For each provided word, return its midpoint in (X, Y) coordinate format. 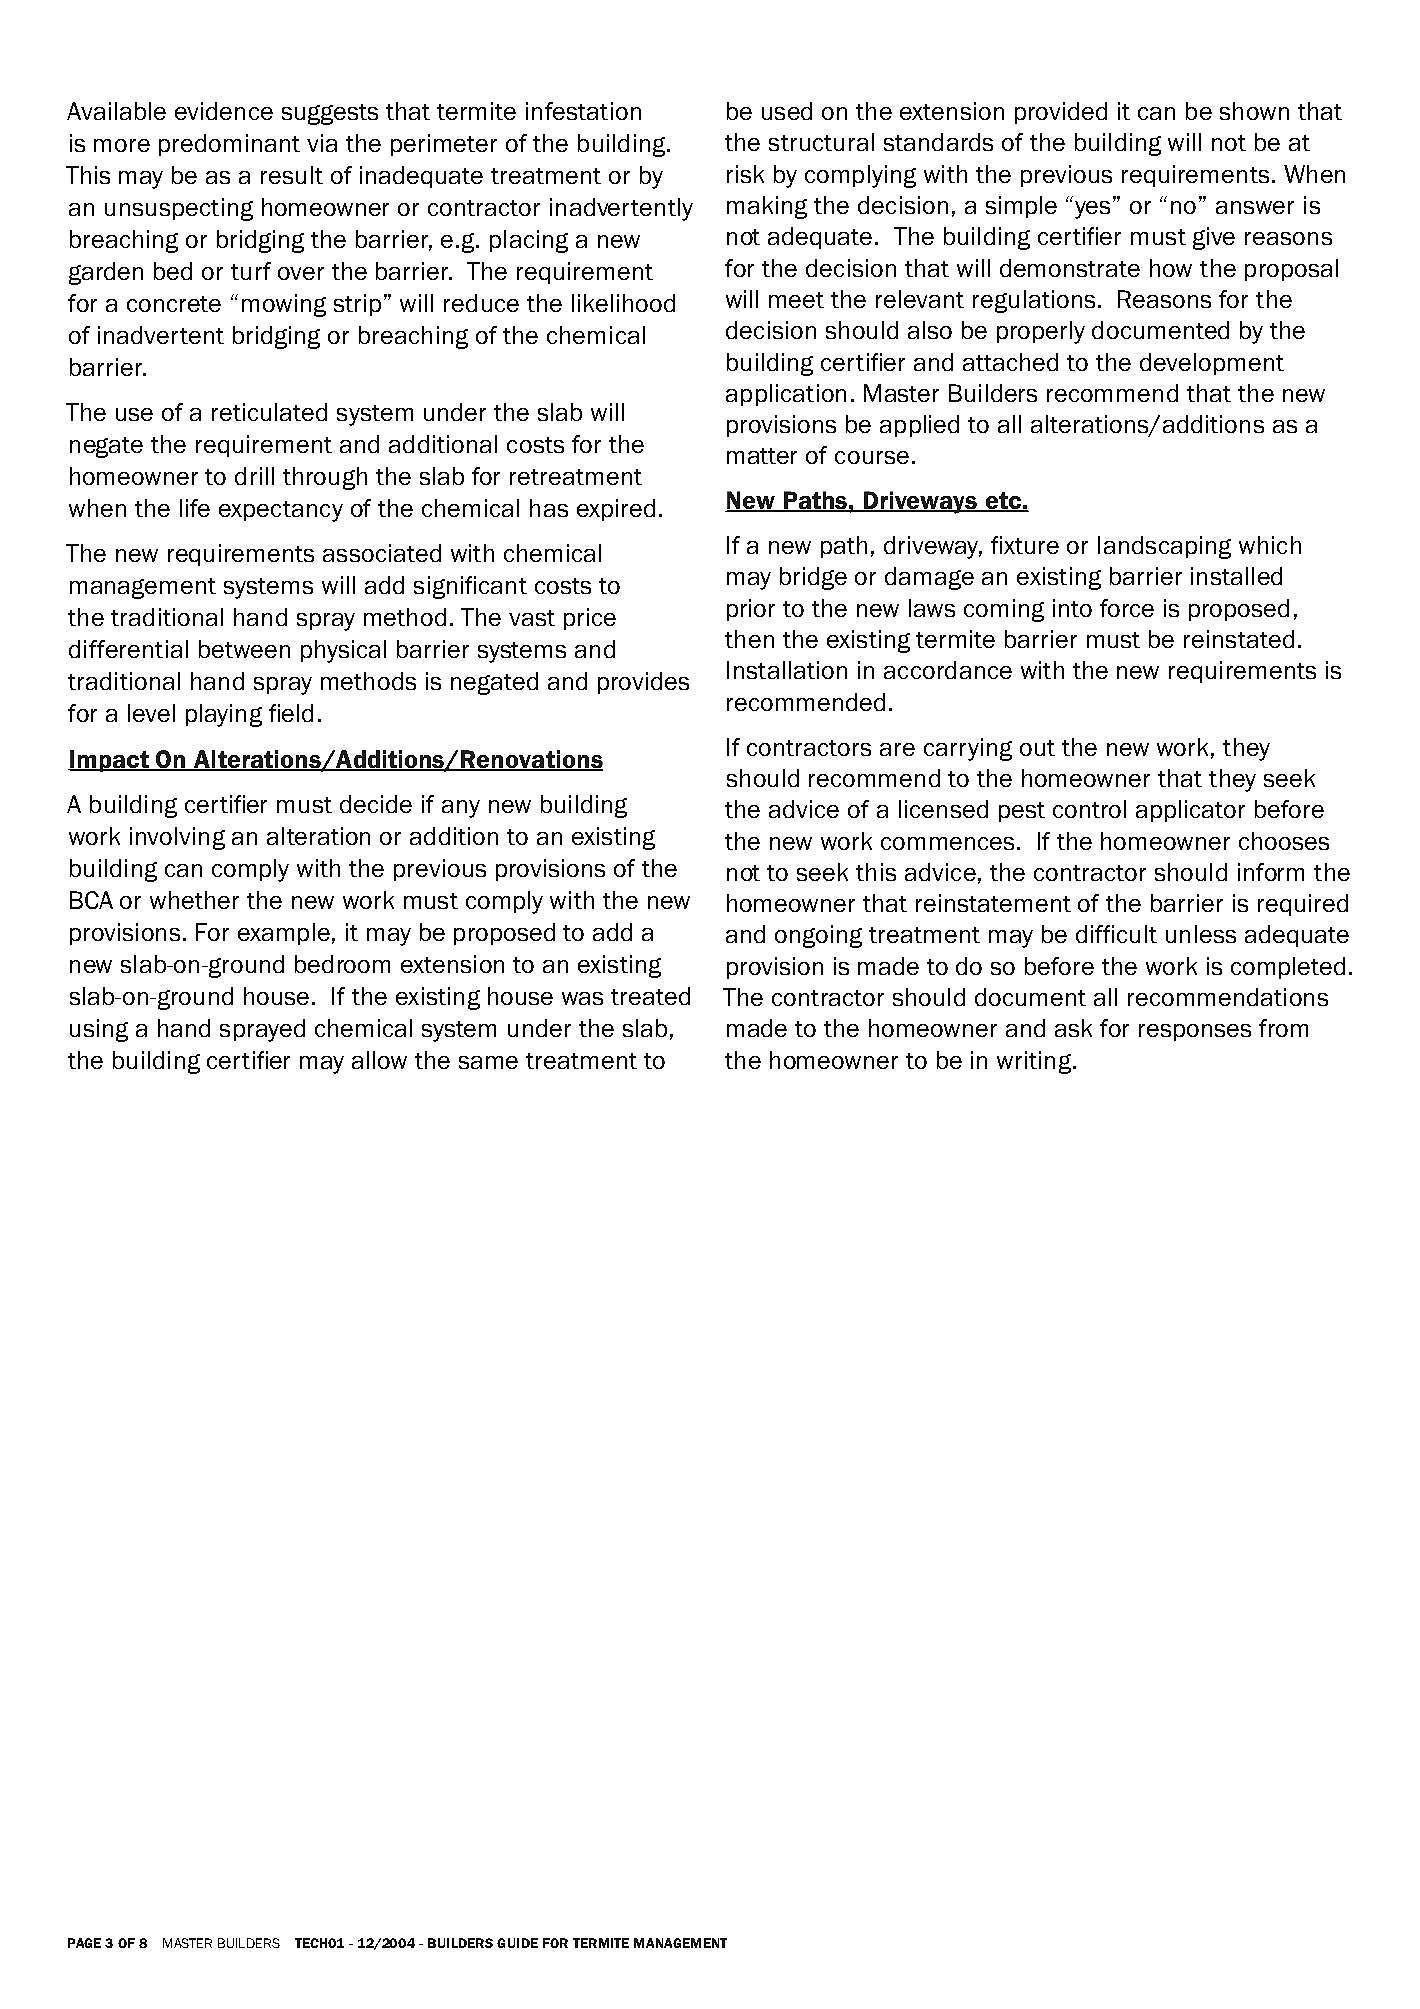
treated (650, 996)
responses (1195, 1032)
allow (379, 1060)
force (1127, 608)
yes (1094, 208)
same (488, 1062)
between (244, 649)
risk (745, 174)
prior (751, 610)
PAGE (84, 1943)
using (99, 1030)
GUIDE (517, 1943)
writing (1034, 1062)
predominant (229, 145)
